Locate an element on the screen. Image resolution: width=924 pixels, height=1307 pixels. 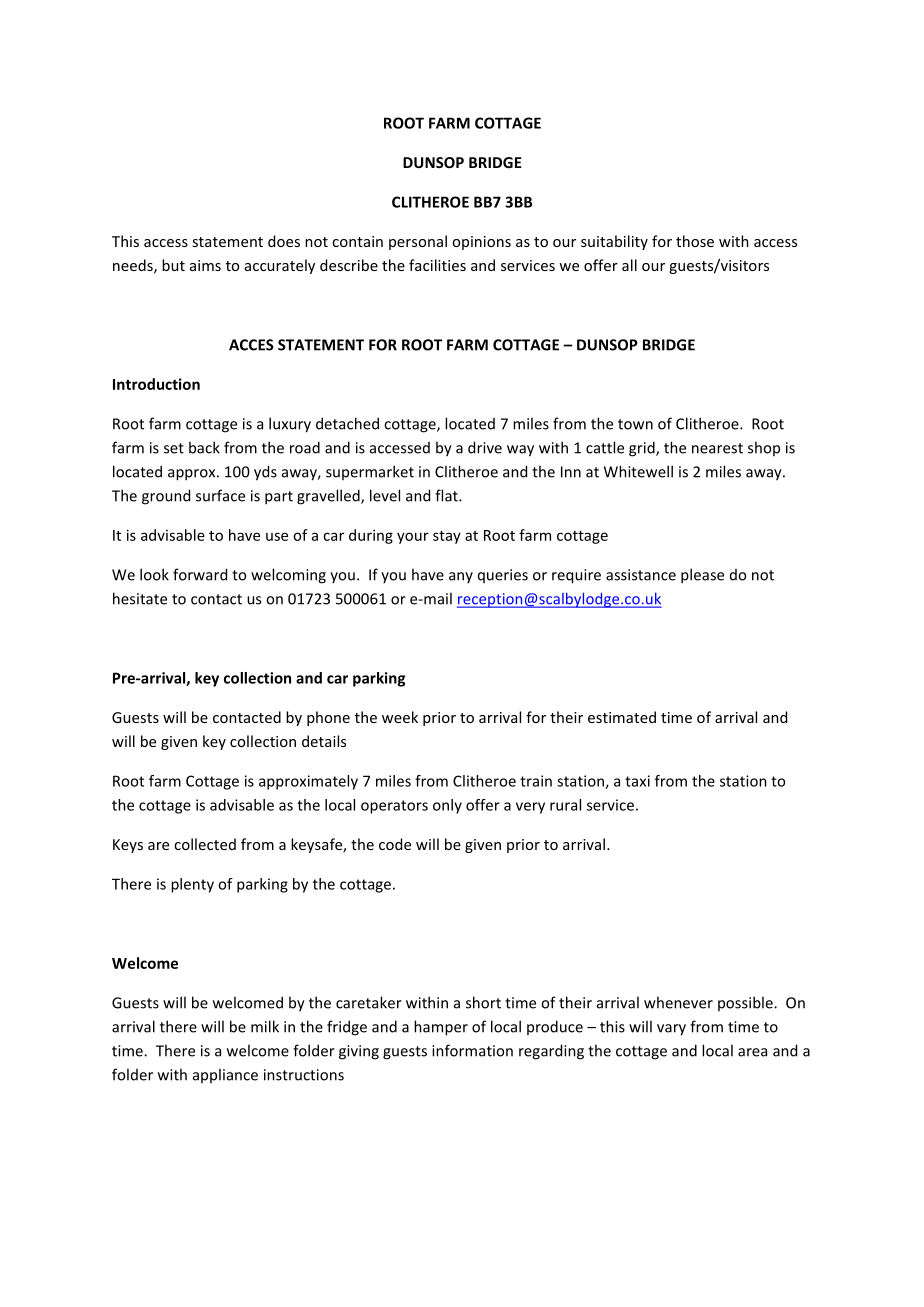
aims is located at coordinates (205, 265).
